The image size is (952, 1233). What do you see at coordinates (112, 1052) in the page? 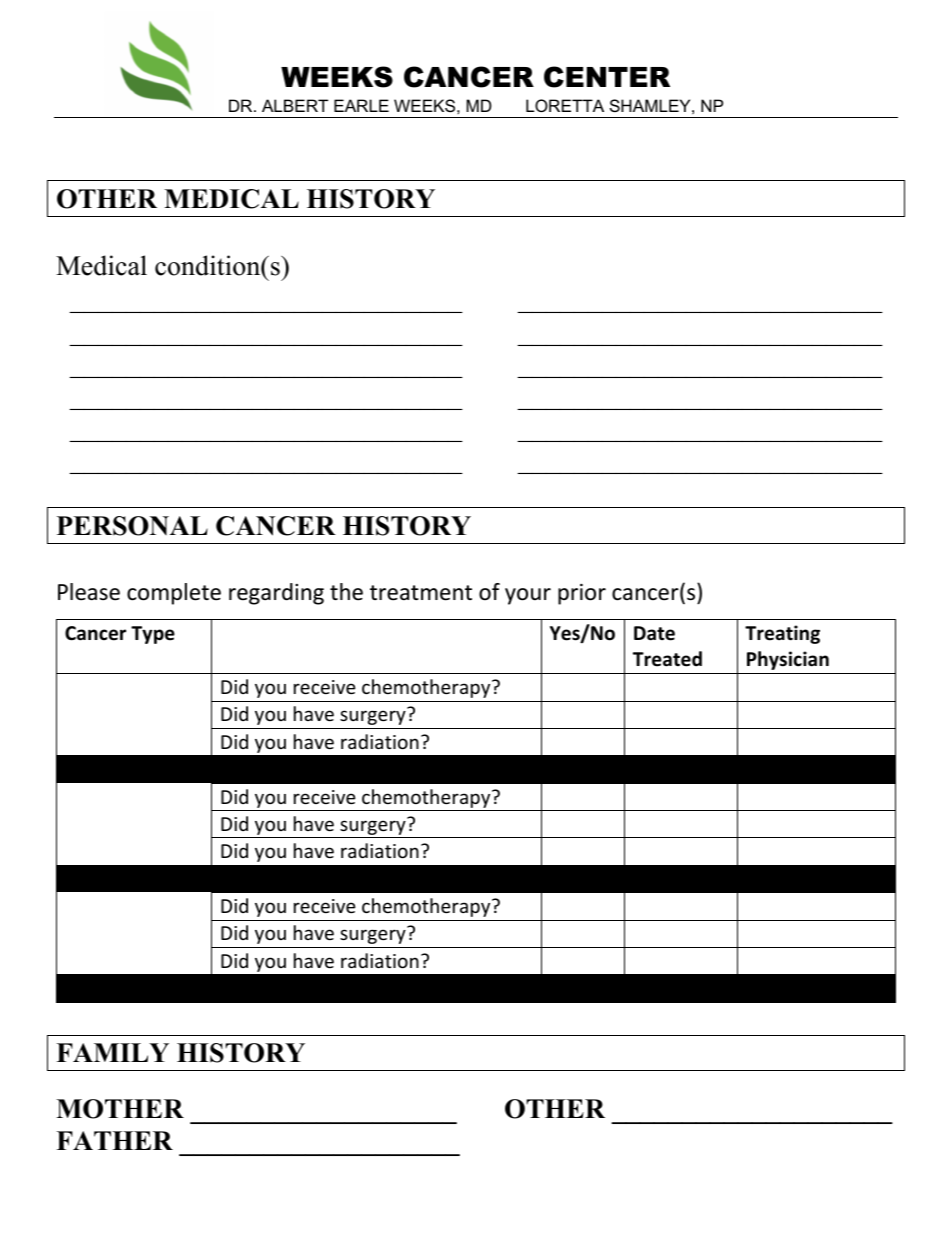
I see `FAMILY` at bounding box center [112, 1052].
